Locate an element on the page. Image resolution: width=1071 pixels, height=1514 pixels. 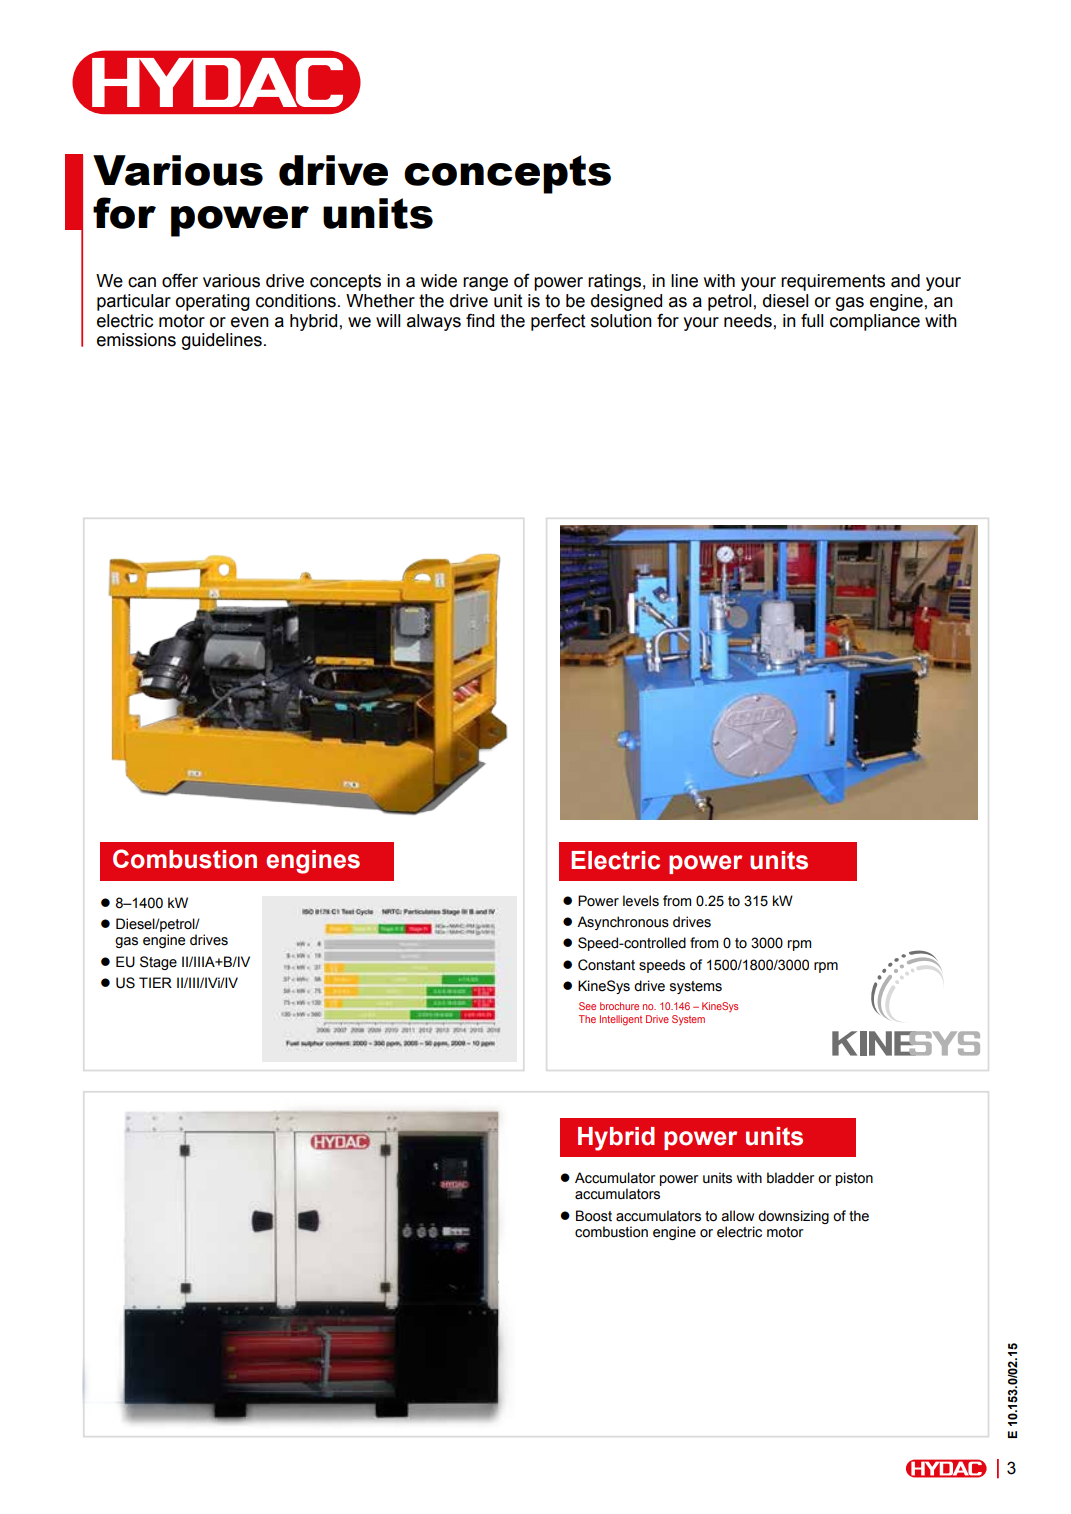
compliance is located at coordinates (875, 322).
